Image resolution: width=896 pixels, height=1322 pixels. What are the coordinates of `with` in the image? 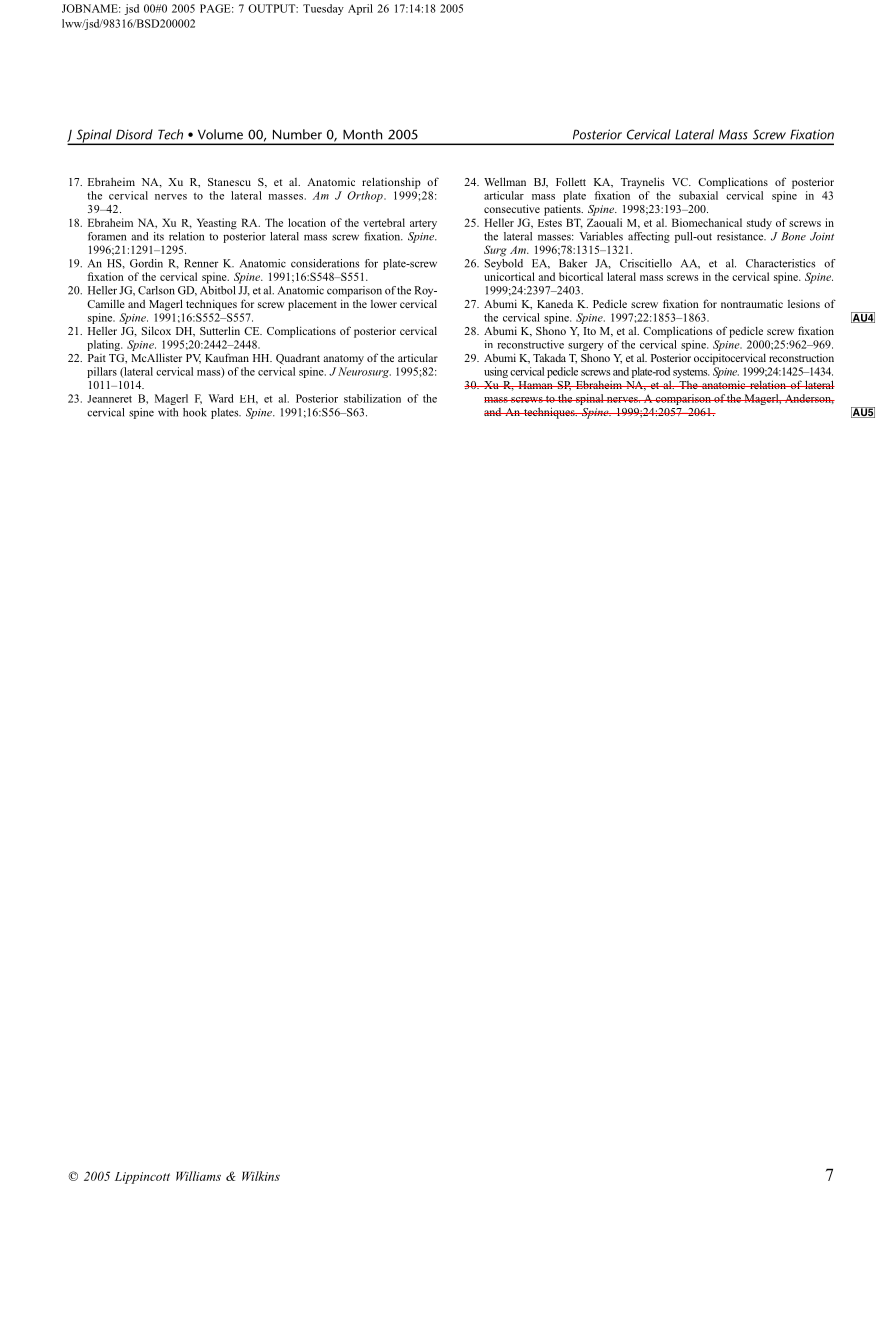 It's located at (168, 412).
